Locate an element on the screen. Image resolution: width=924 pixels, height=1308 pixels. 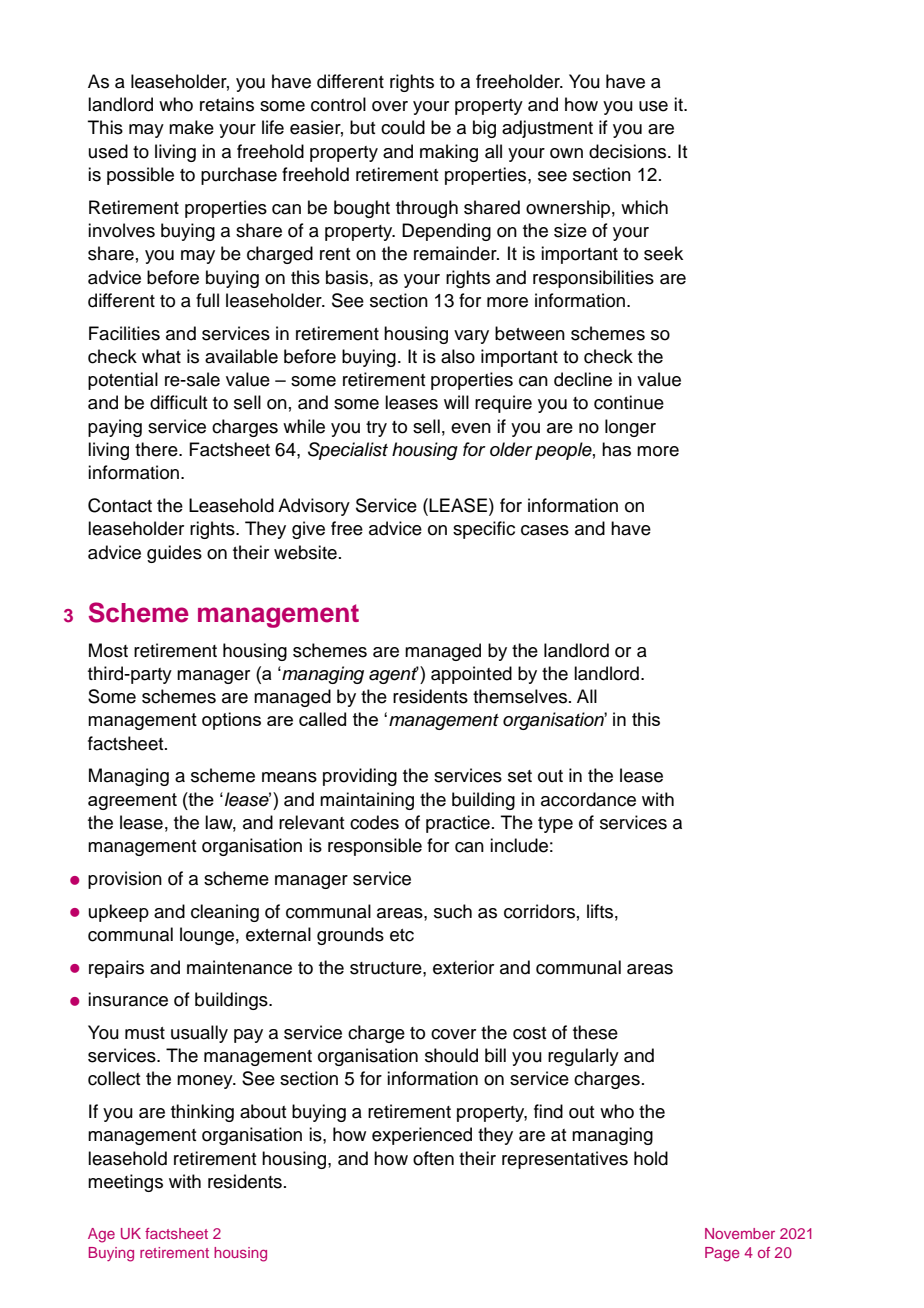
usually is located at coordinates (199, 1034).
